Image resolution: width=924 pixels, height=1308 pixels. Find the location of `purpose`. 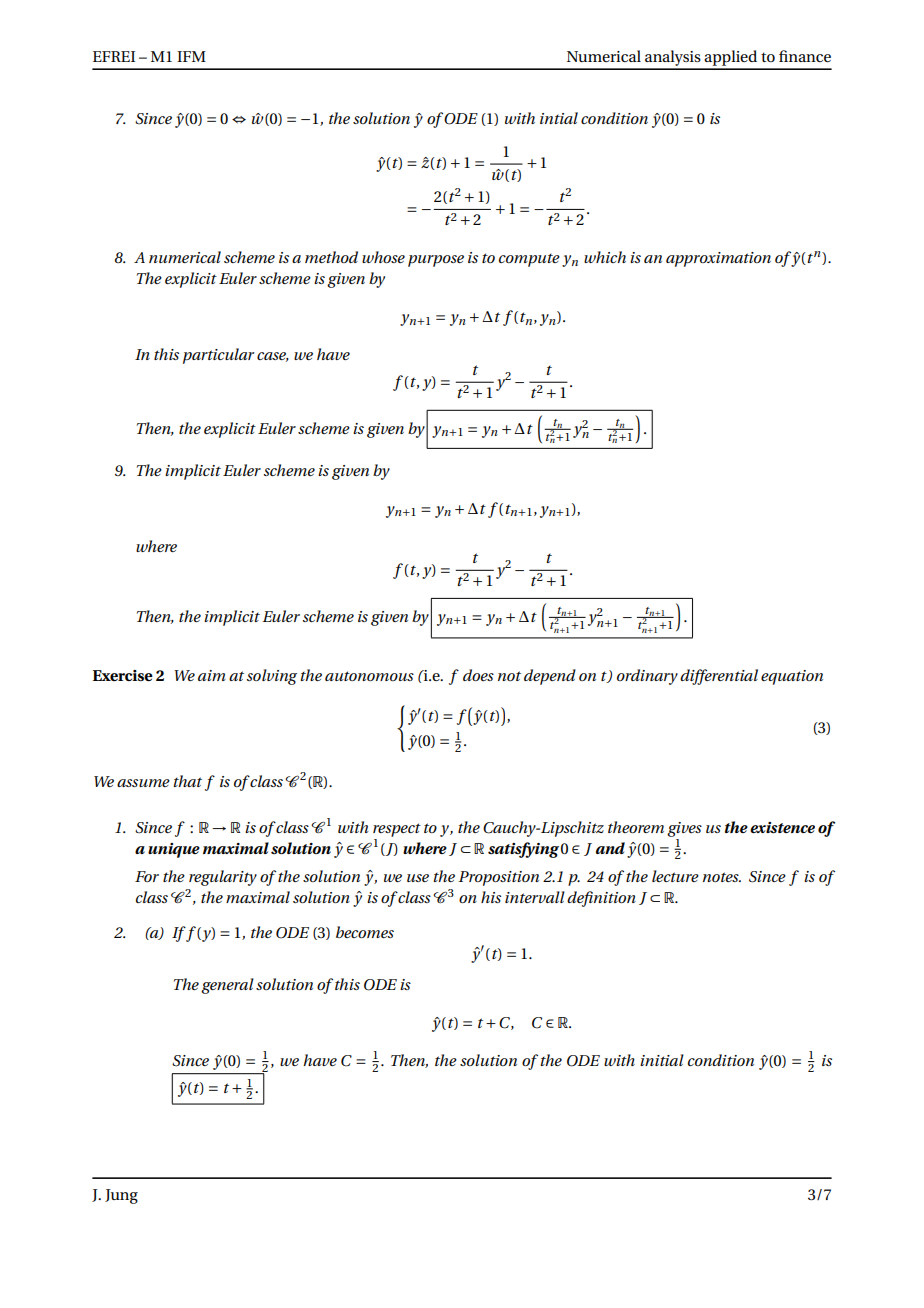

purpose is located at coordinates (436, 261).
